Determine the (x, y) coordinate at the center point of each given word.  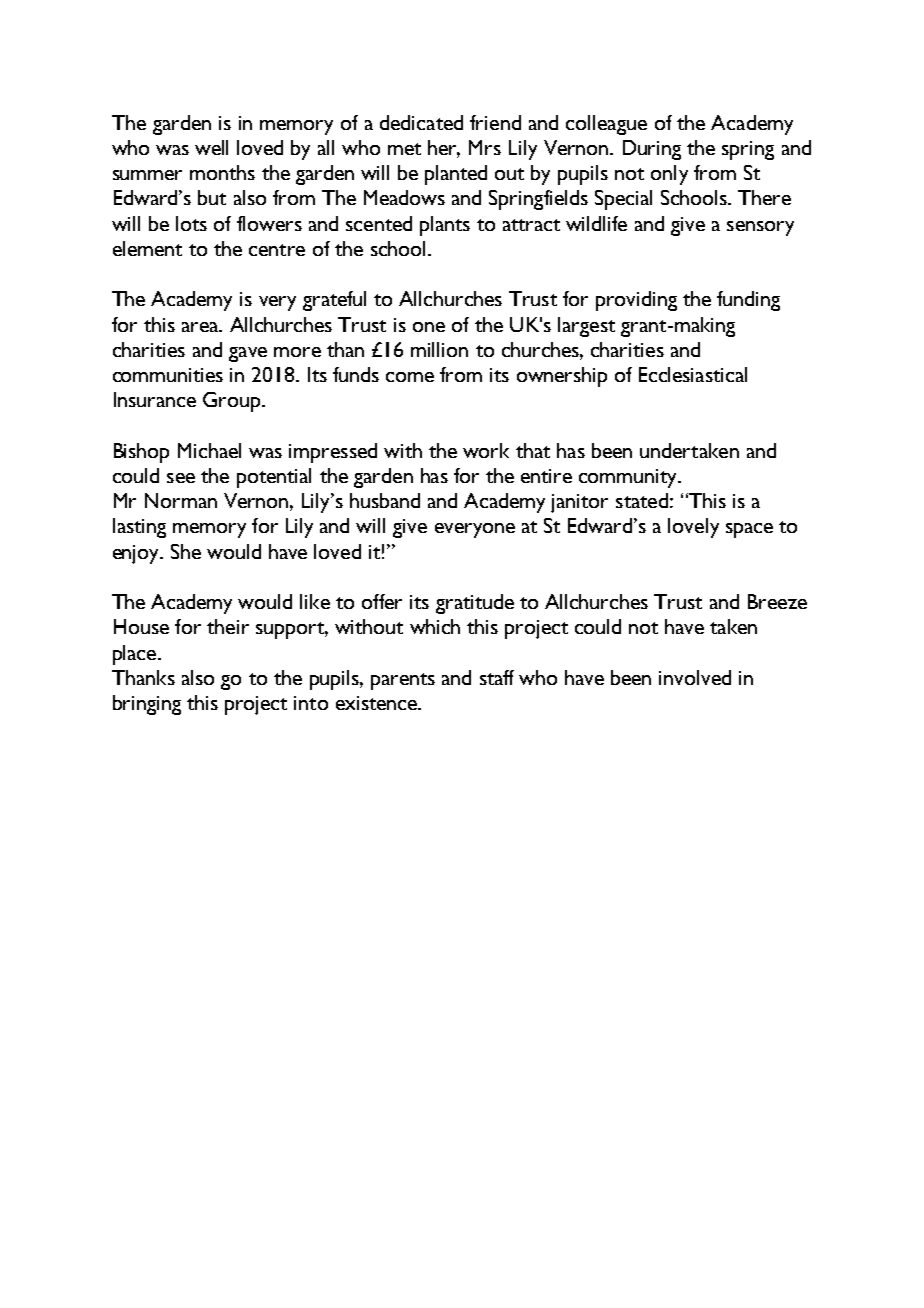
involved (695, 677)
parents (403, 681)
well (211, 147)
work (486, 450)
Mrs (485, 147)
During (652, 150)
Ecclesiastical (693, 374)
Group (231, 402)
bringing (147, 705)
